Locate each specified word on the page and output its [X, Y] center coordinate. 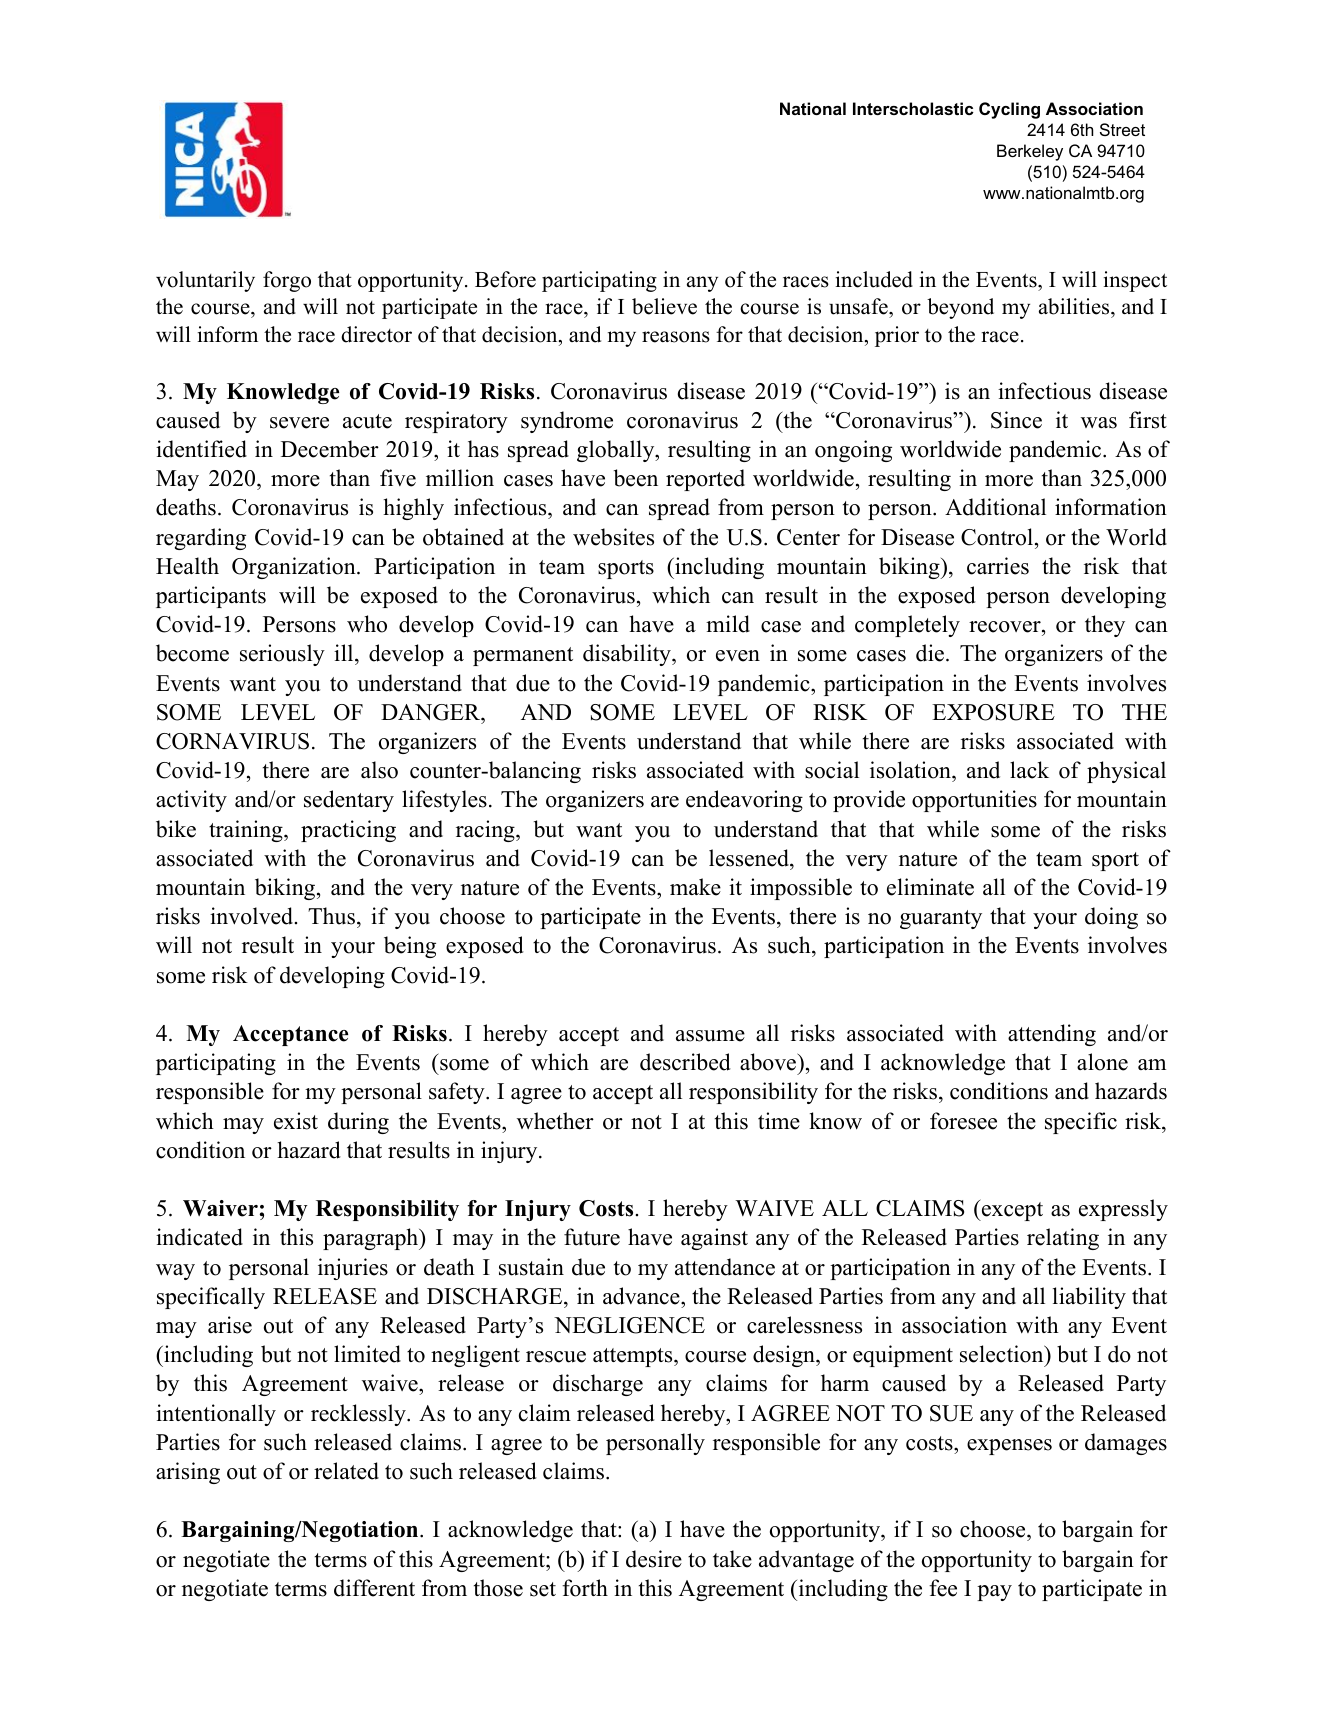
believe [664, 306]
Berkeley [1030, 152]
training [247, 831]
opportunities [974, 801]
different [374, 1588]
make [695, 887]
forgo [287, 281]
